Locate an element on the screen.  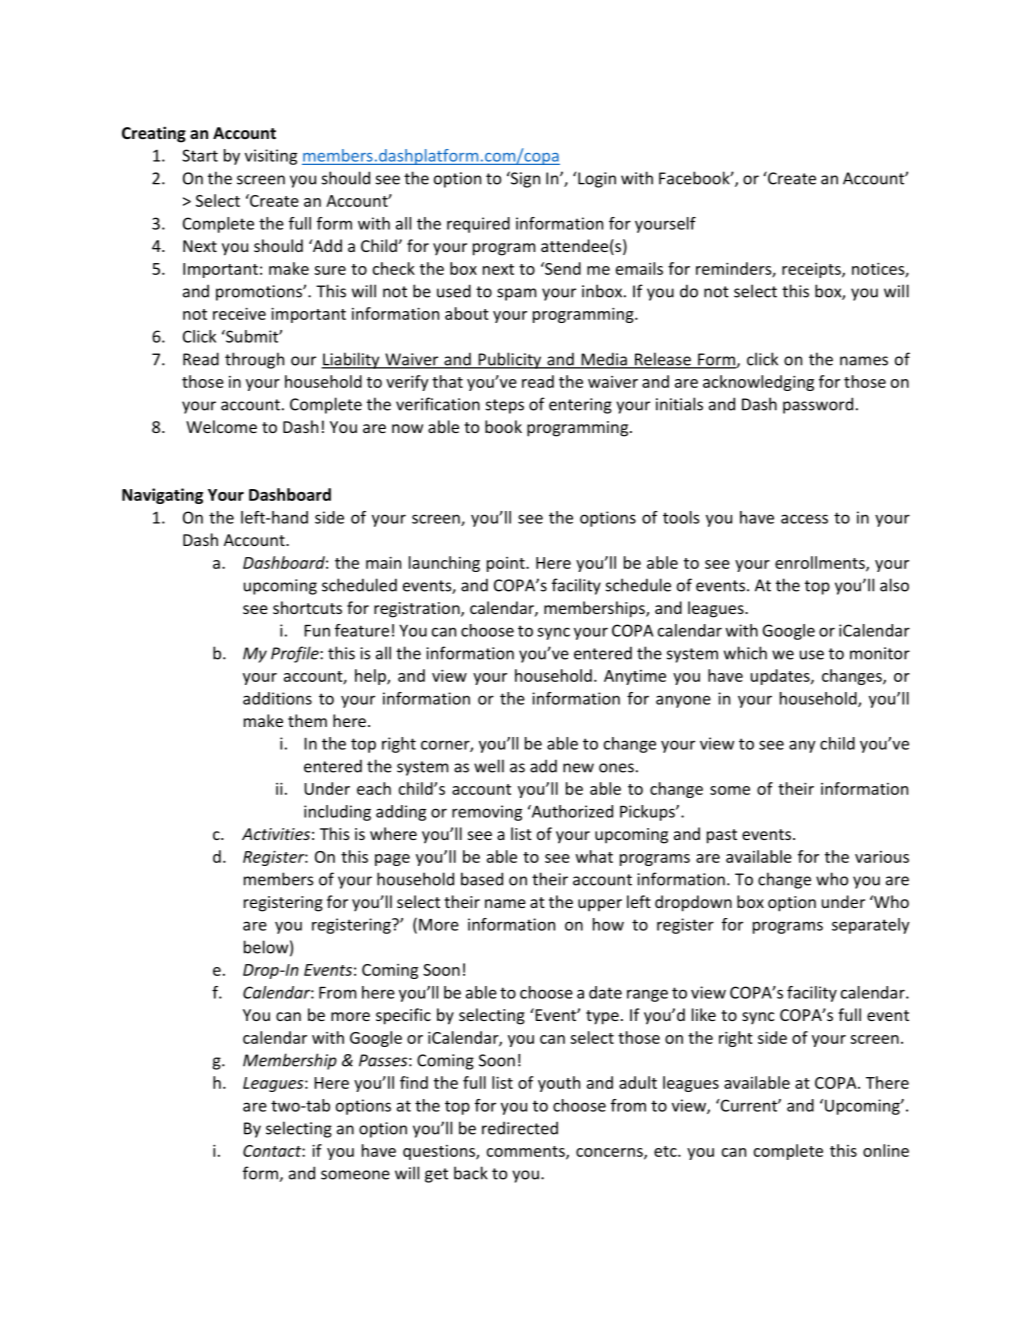
receipts is located at coordinates (812, 270).
